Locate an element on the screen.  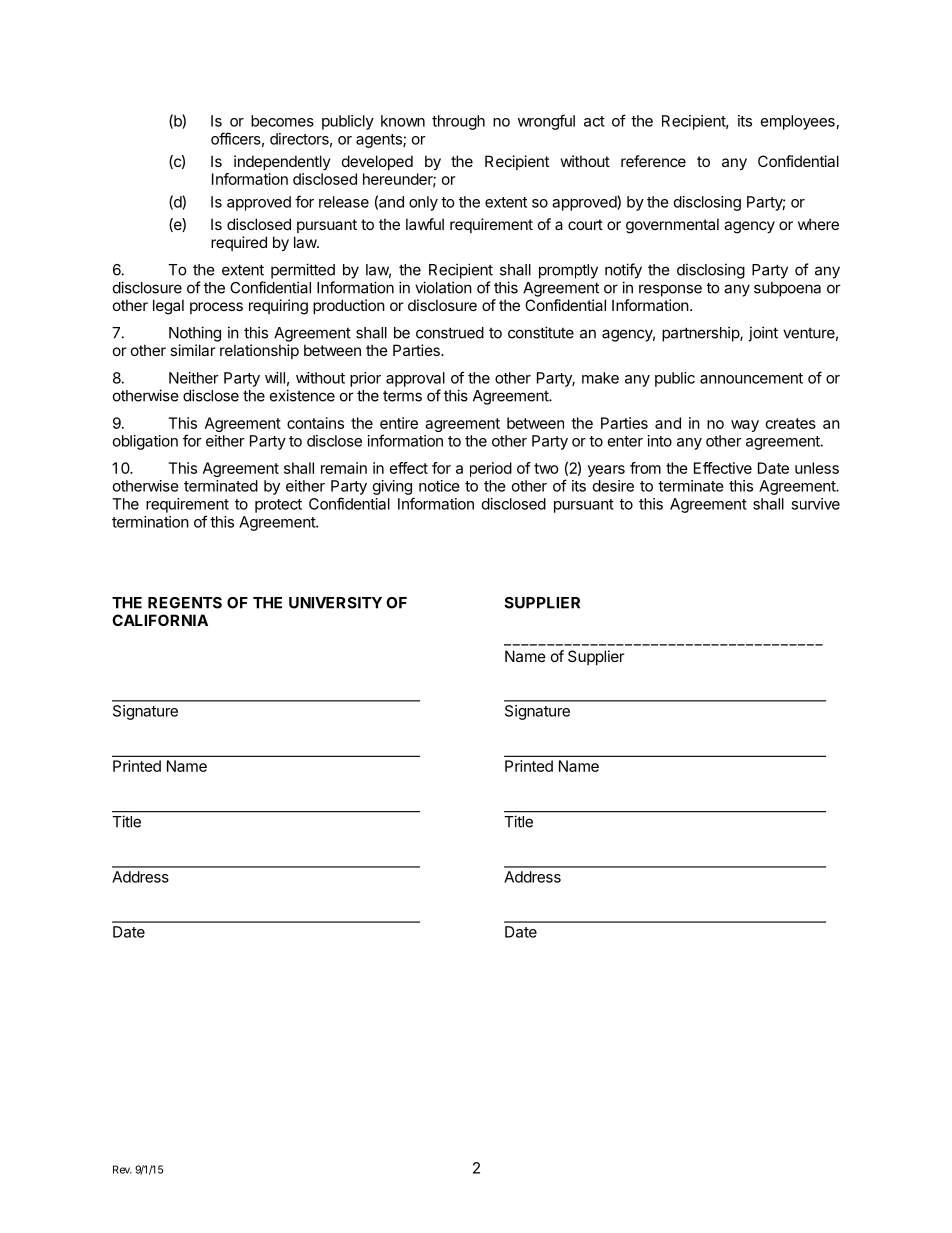
will is located at coordinates (275, 378).
